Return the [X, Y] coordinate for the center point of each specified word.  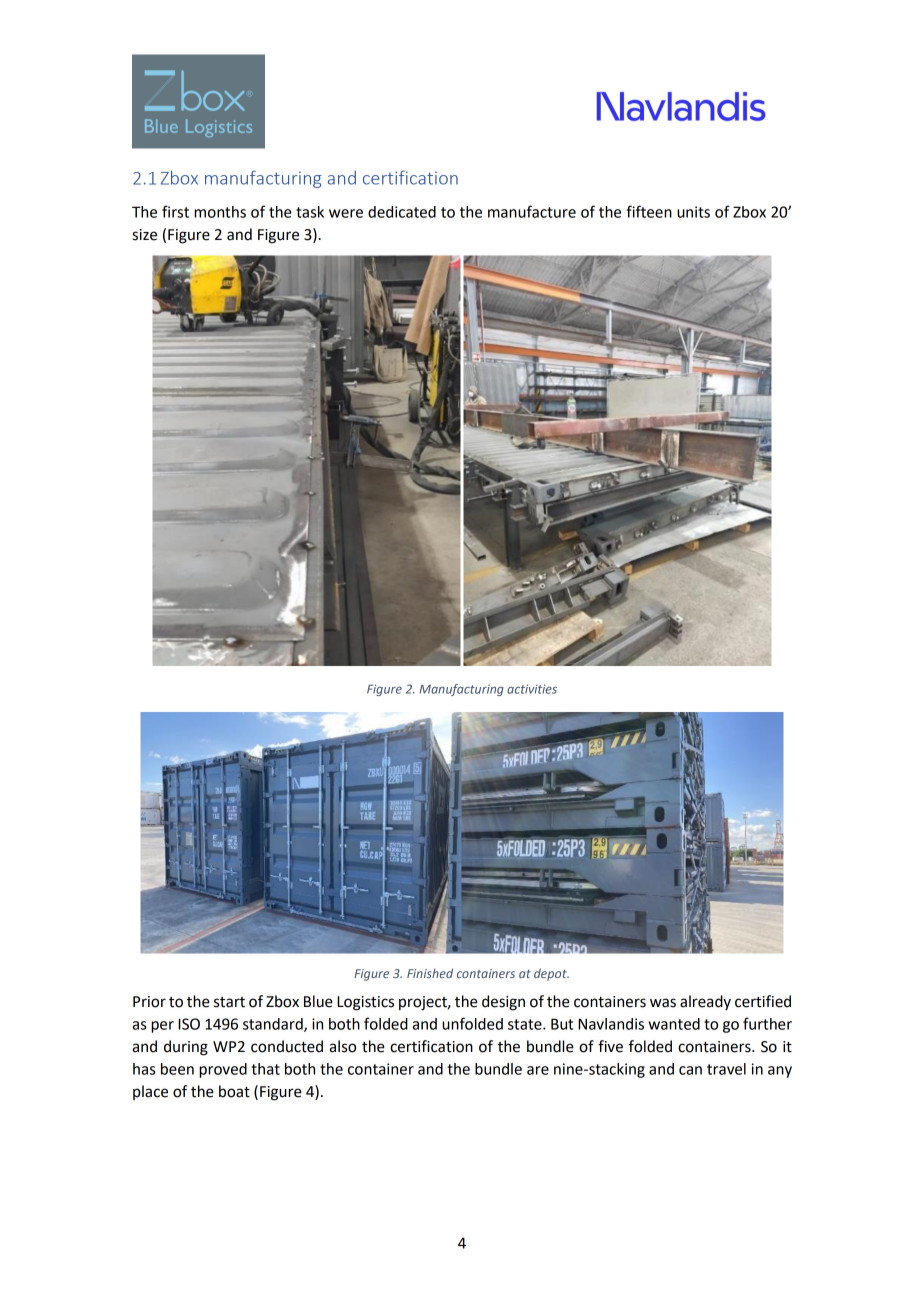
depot [551, 974]
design [503, 1003]
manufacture [532, 211]
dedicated [402, 212]
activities [532, 689]
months [220, 212]
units [693, 212]
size [144, 235]
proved [223, 1070]
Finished [430, 973]
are [538, 1070]
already [705, 1002]
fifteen [649, 211]
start [229, 1002]
